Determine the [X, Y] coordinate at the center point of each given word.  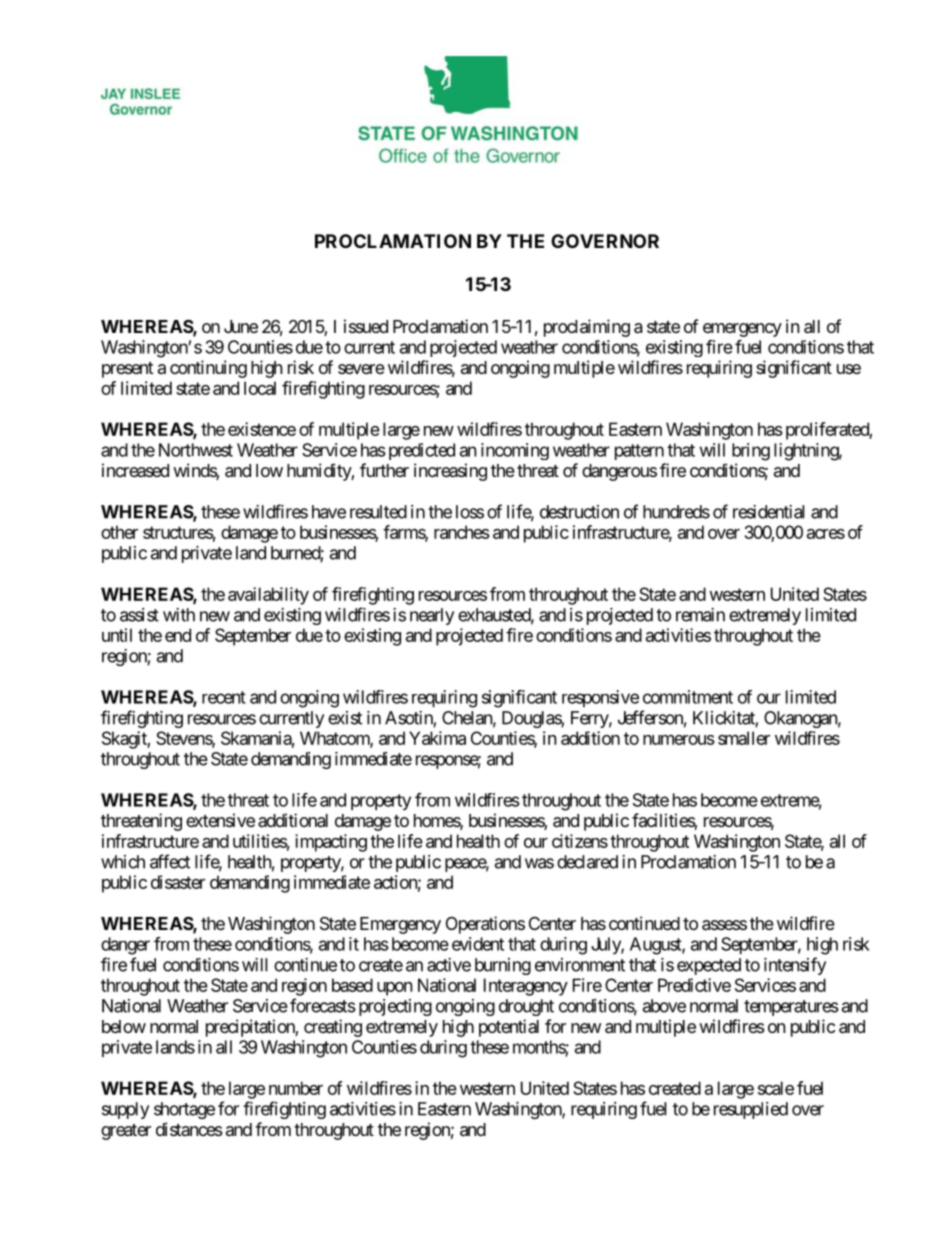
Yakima [437, 738]
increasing [450, 472]
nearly [432, 616]
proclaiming [587, 328]
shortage [184, 1110]
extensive [220, 820]
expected [709, 966]
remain [700, 615]
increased [135, 470]
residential [769, 512]
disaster [178, 882]
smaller [744, 738]
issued [366, 326]
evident [478, 944]
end [178, 635]
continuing [208, 369]
